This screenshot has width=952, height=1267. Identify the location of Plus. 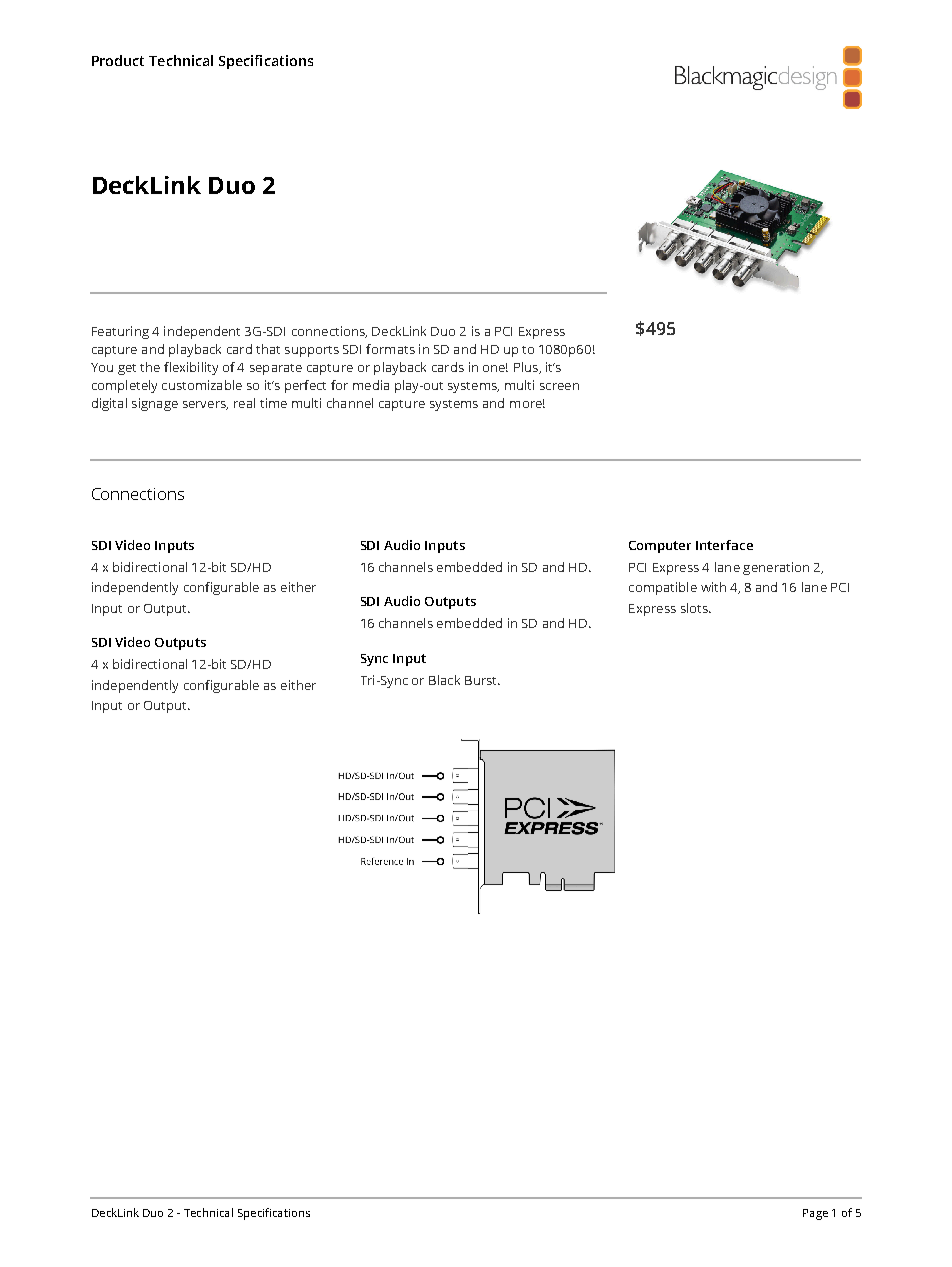
(527, 368).
